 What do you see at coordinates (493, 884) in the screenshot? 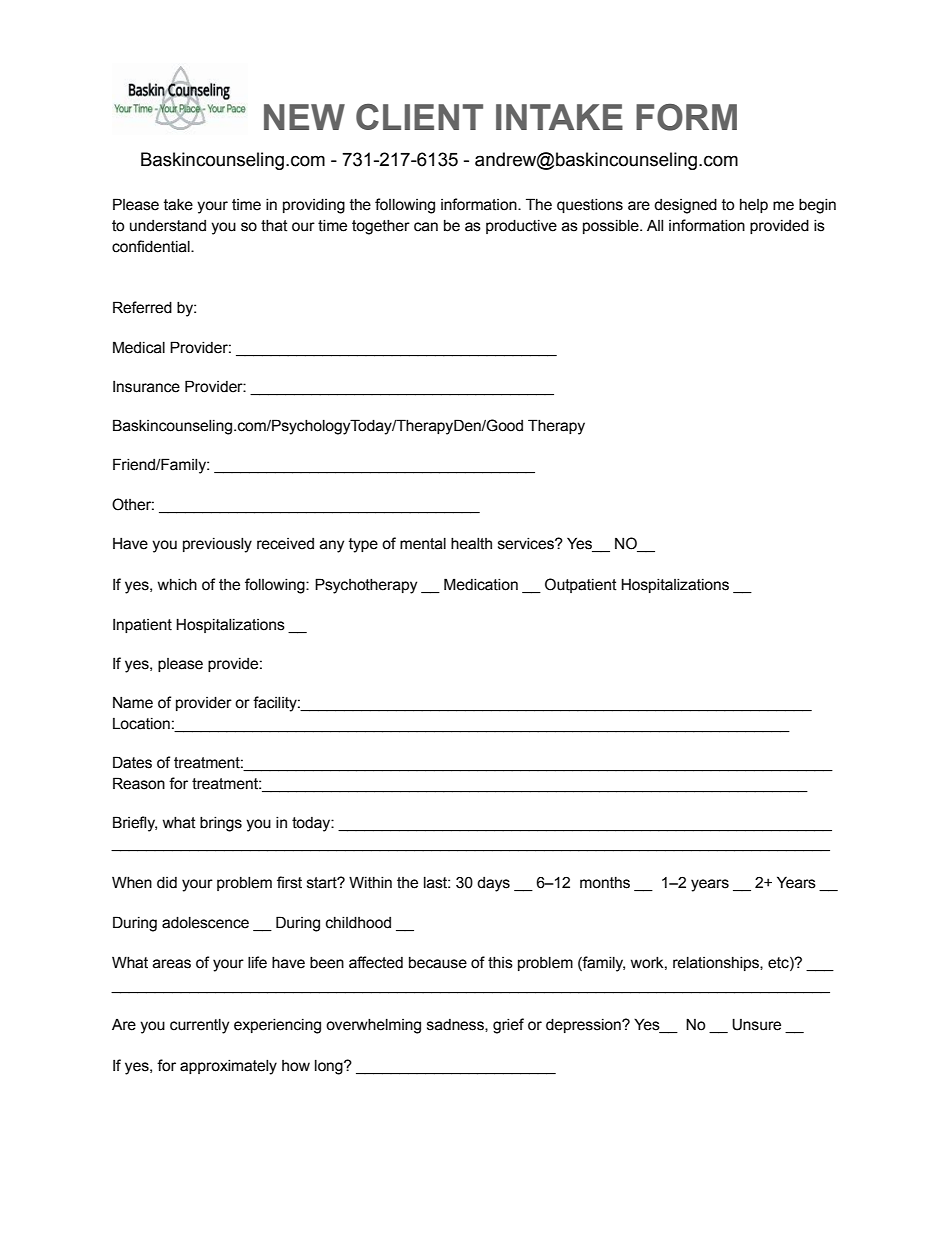
I see `days` at bounding box center [493, 884].
